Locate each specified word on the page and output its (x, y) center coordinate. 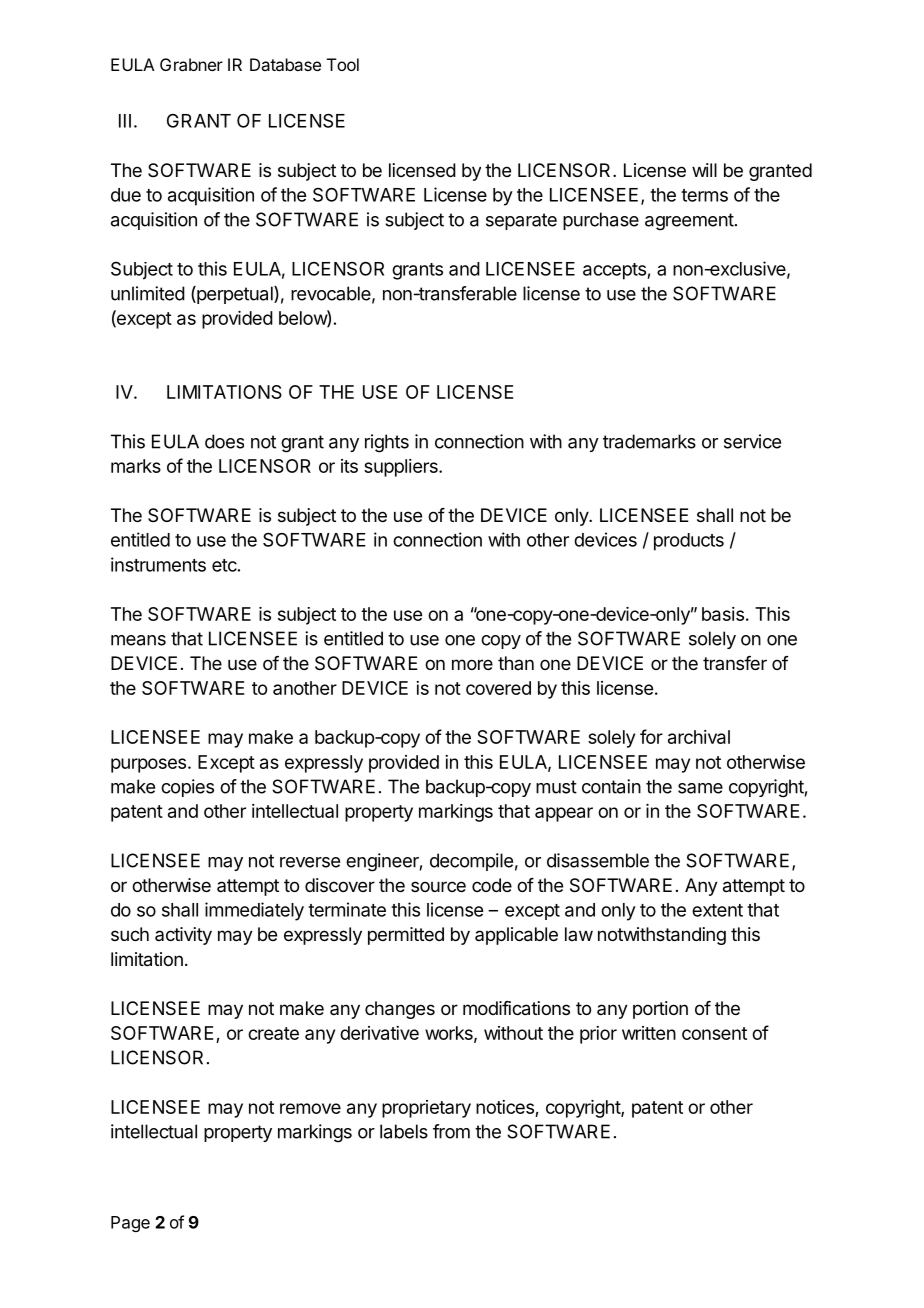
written (649, 1033)
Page (130, 1224)
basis (723, 614)
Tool (343, 64)
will (704, 170)
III (125, 121)
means (138, 640)
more (472, 664)
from (451, 1131)
